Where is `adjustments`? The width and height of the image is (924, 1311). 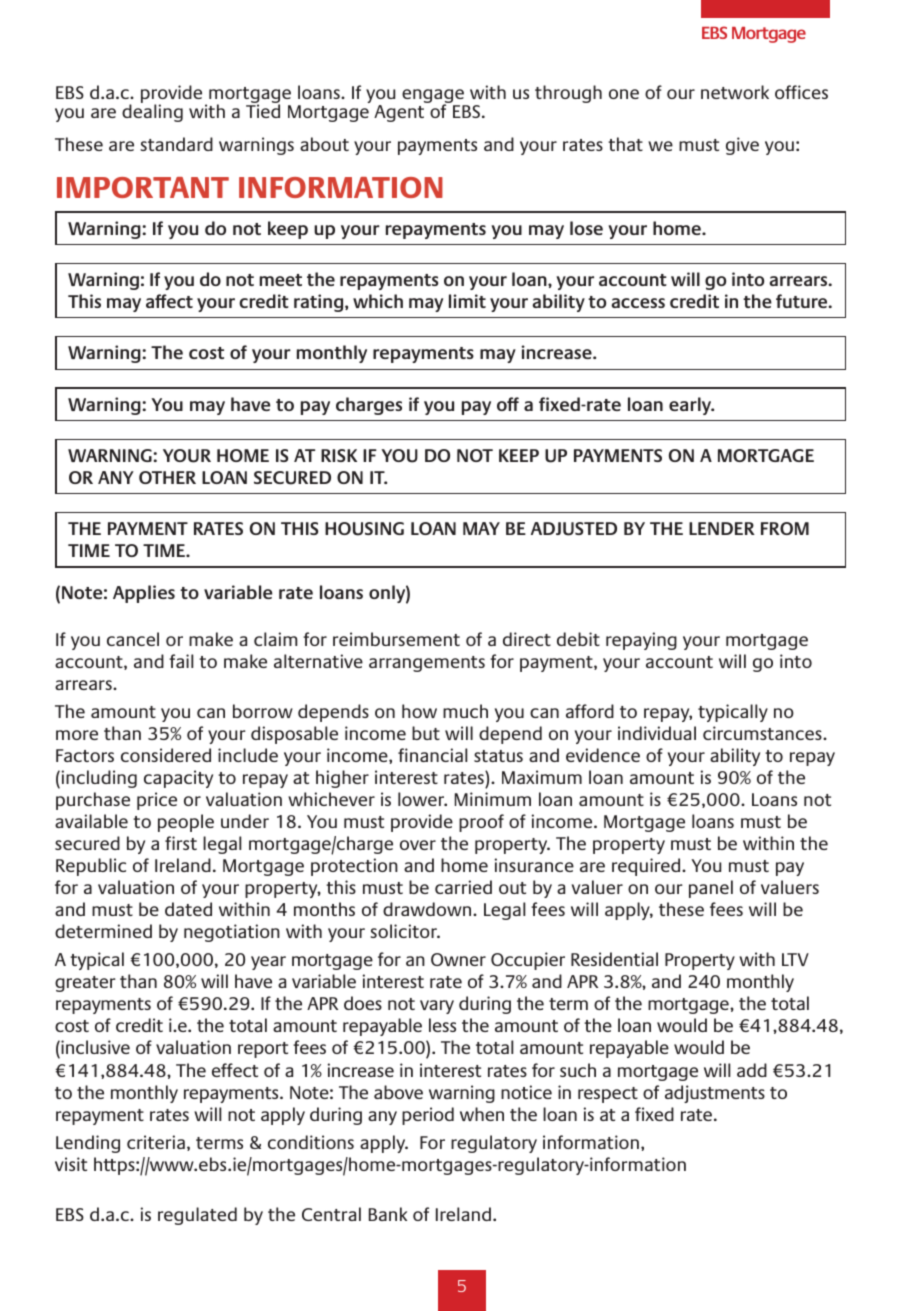
adjustments is located at coordinates (715, 1094).
